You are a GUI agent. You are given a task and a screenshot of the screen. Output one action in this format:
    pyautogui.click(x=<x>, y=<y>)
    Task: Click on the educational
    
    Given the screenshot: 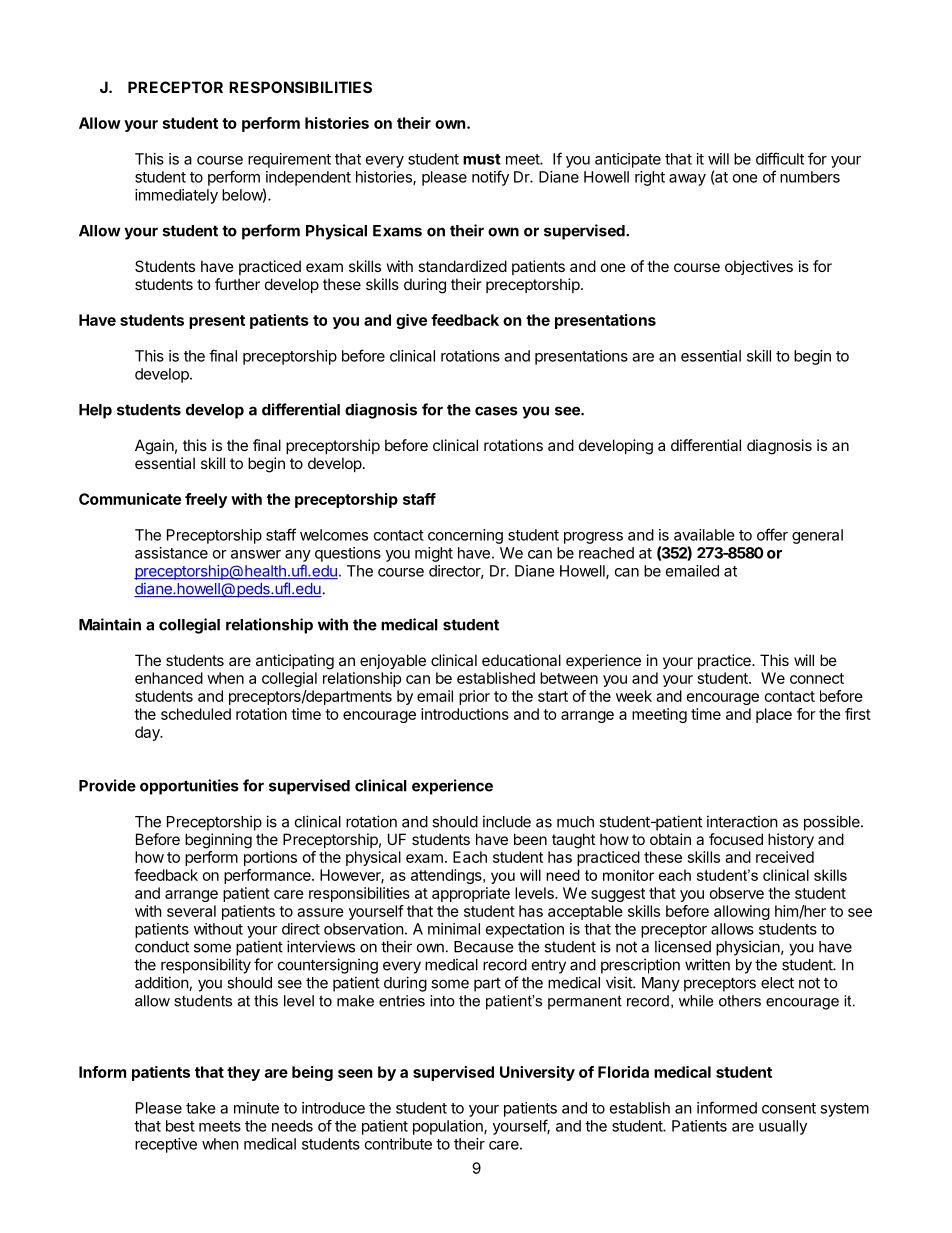 What is the action you would take?
    pyautogui.click(x=521, y=660)
